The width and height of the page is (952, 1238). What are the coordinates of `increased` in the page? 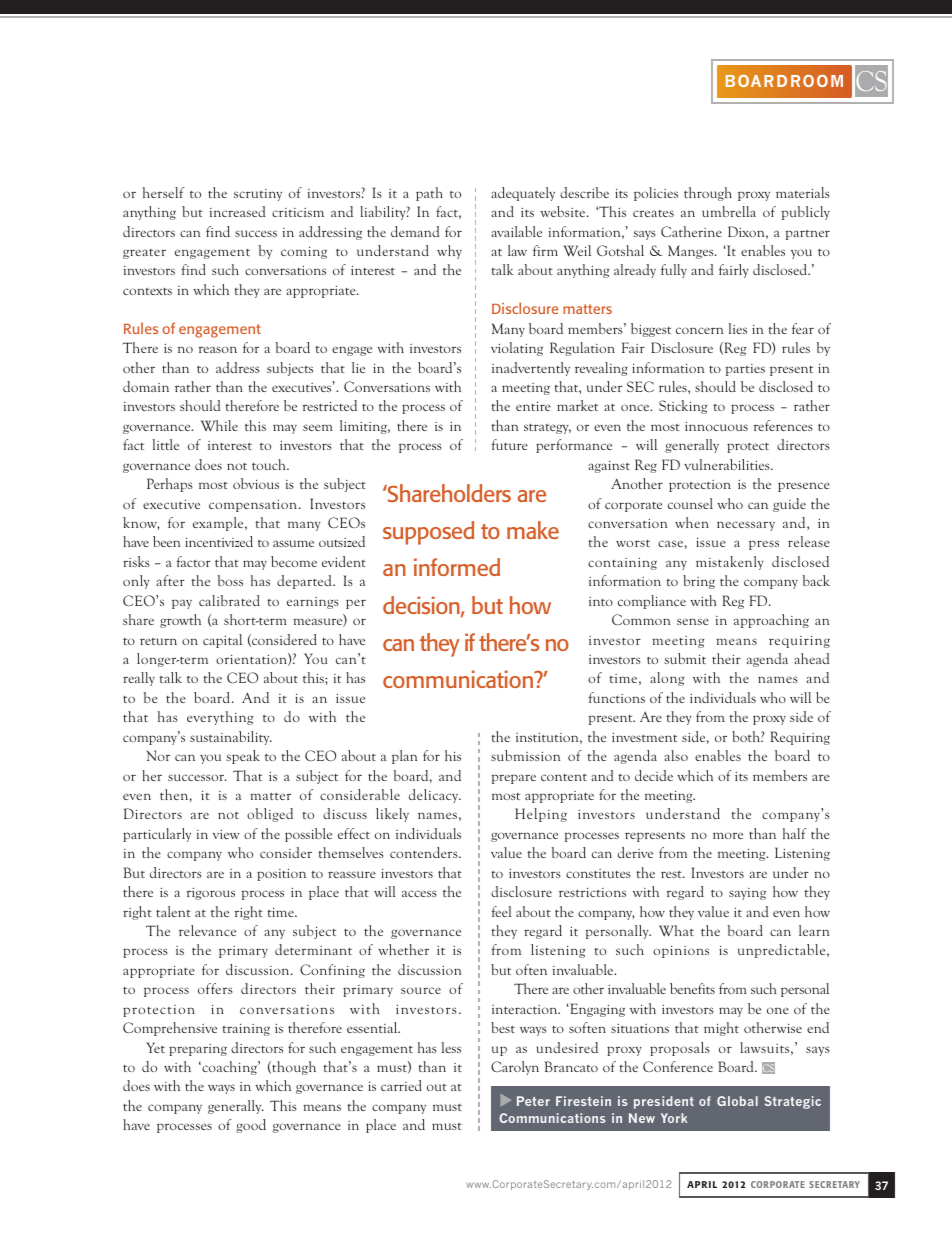 It's located at (237, 211).
